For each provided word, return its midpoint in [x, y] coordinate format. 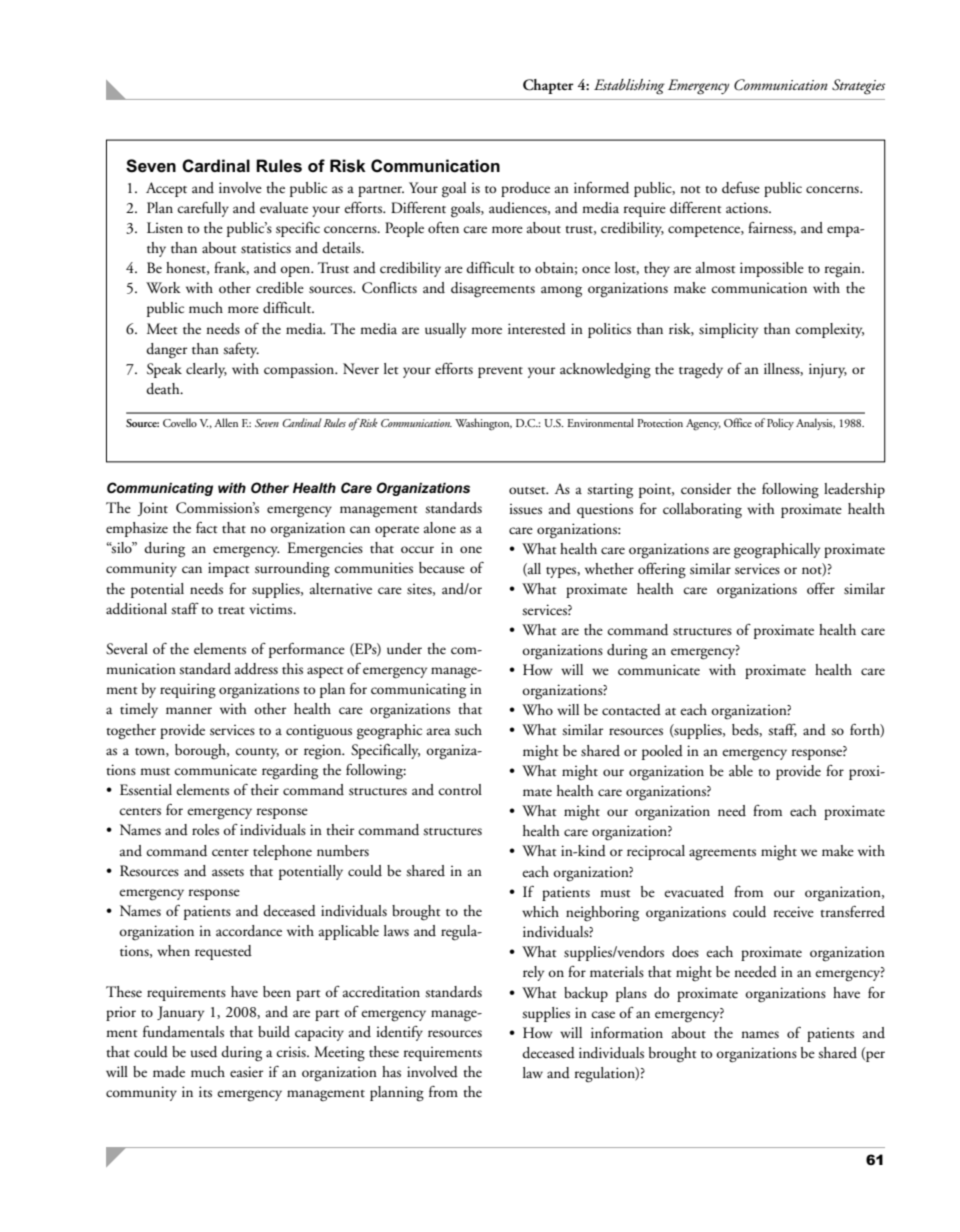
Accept [166, 189]
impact [228, 569]
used [204, 1052]
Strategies [858, 87]
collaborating [702, 511]
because [442, 568]
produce [525, 189]
